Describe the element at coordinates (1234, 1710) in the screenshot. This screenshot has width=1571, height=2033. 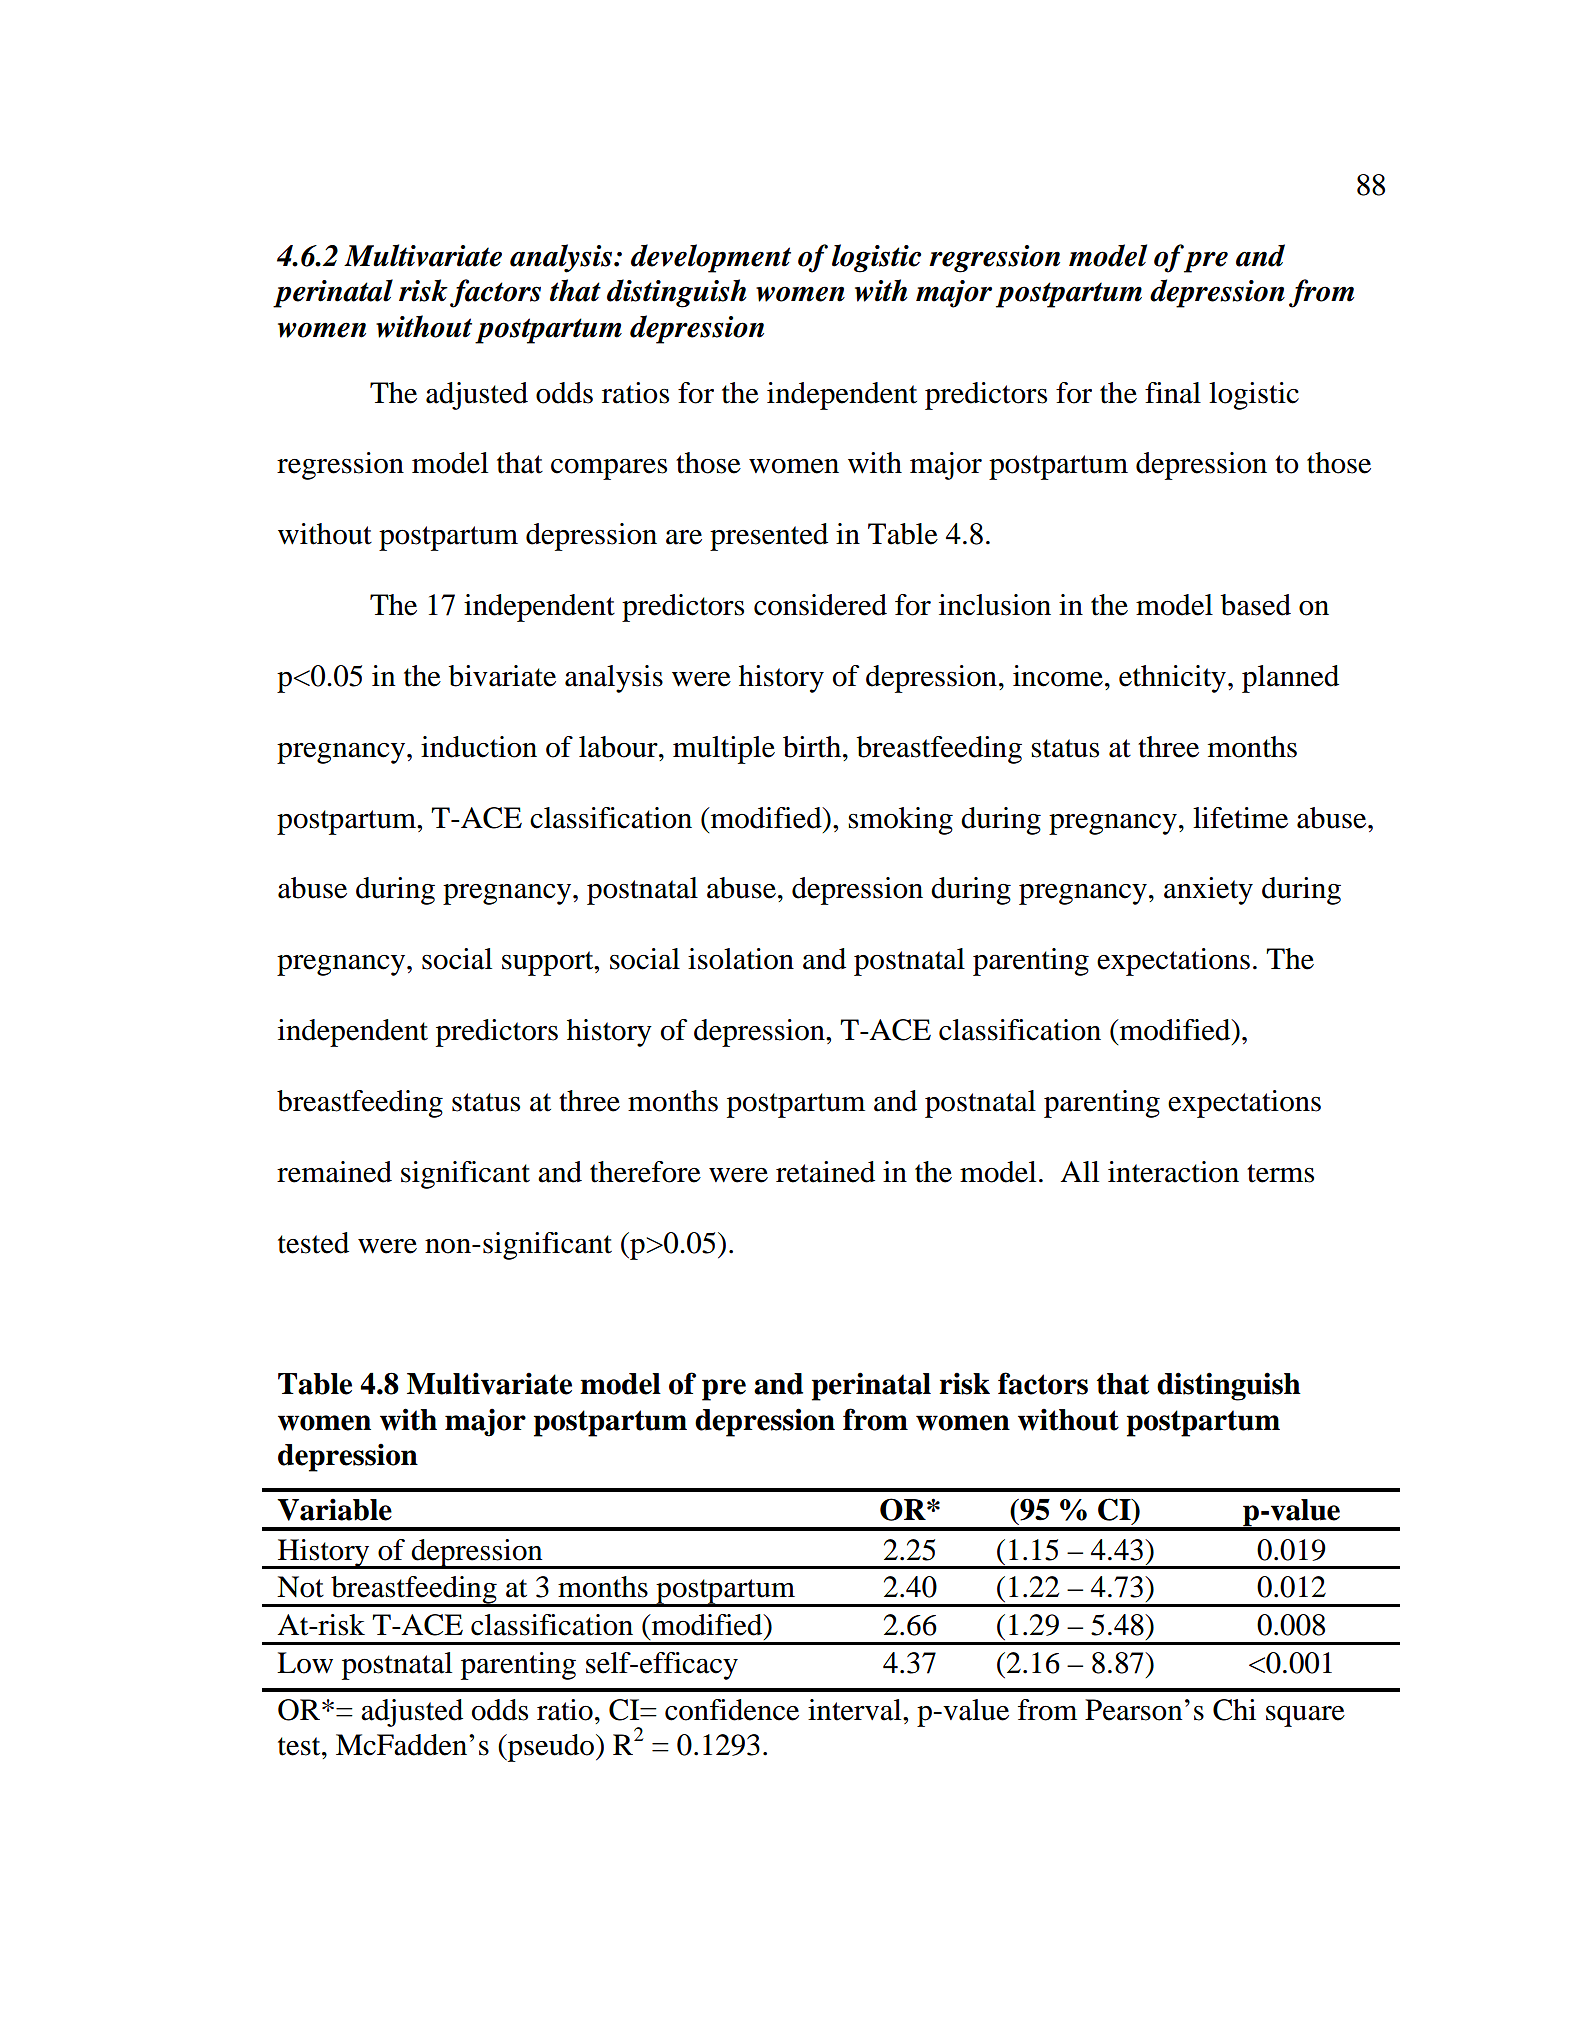
I see `Chi` at that location.
